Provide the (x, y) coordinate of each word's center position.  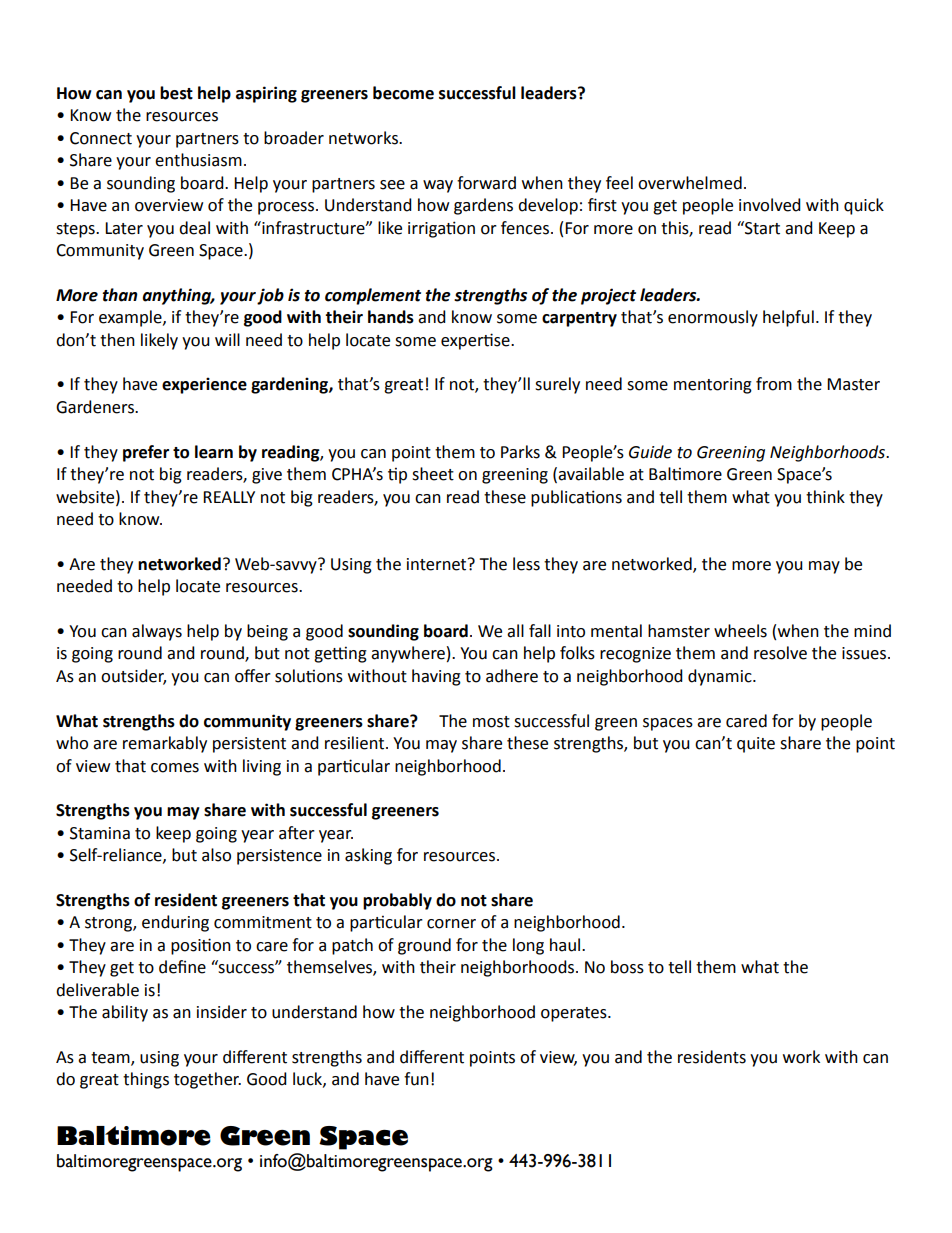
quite (756, 745)
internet (438, 564)
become (403, 93)
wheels (740, 631)
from (774, 384)
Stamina (100, 833)
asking (368, 856)
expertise (476, 341)
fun (416, 1079)
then (117, 340)
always (157, 632)
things (146, 1080)
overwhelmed (690, 183)
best (176, 93)
